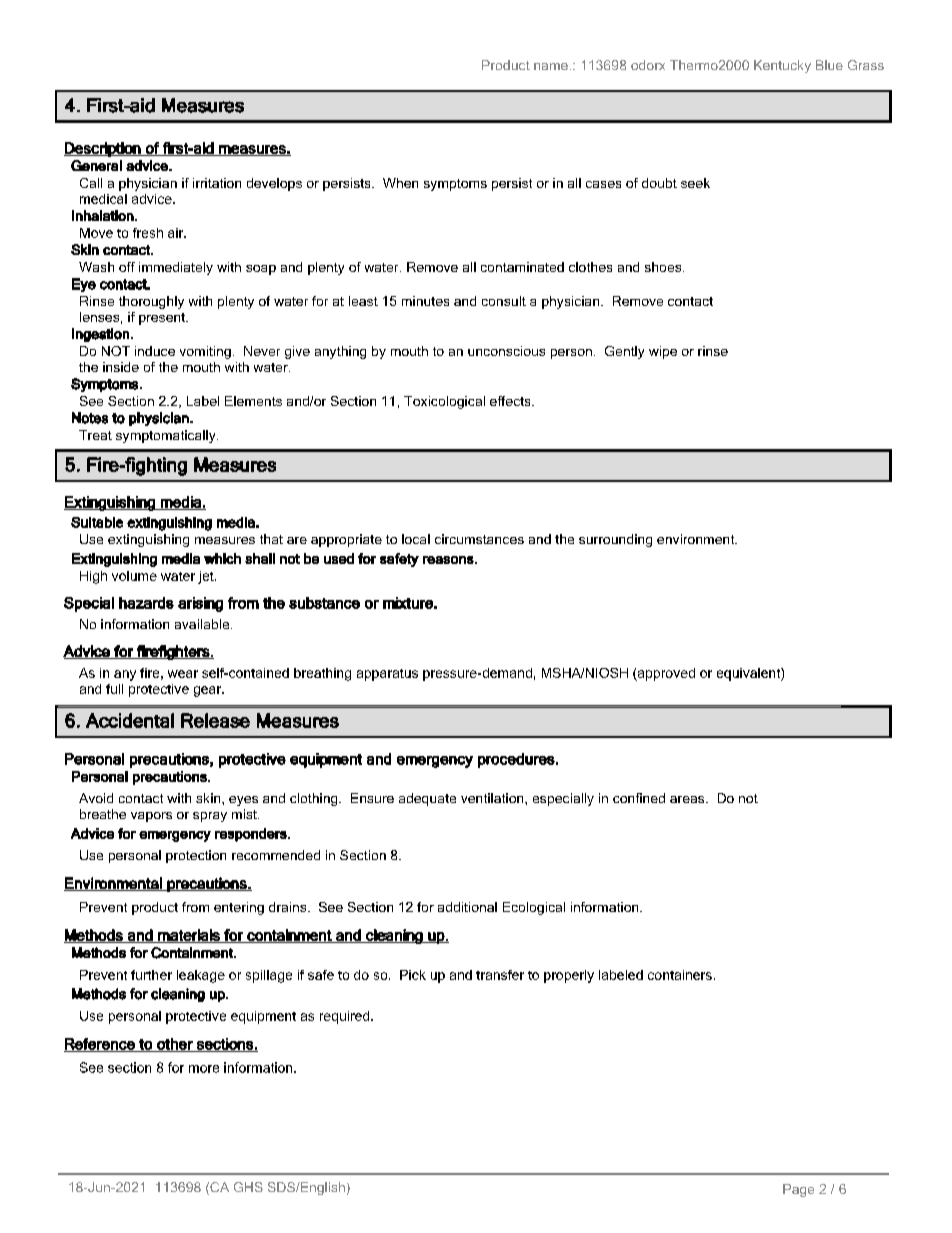 The width and height of the page is (952, 1233). Describe the element at coordinates (248, 1187) in the page. I see `GHS` at that location.
